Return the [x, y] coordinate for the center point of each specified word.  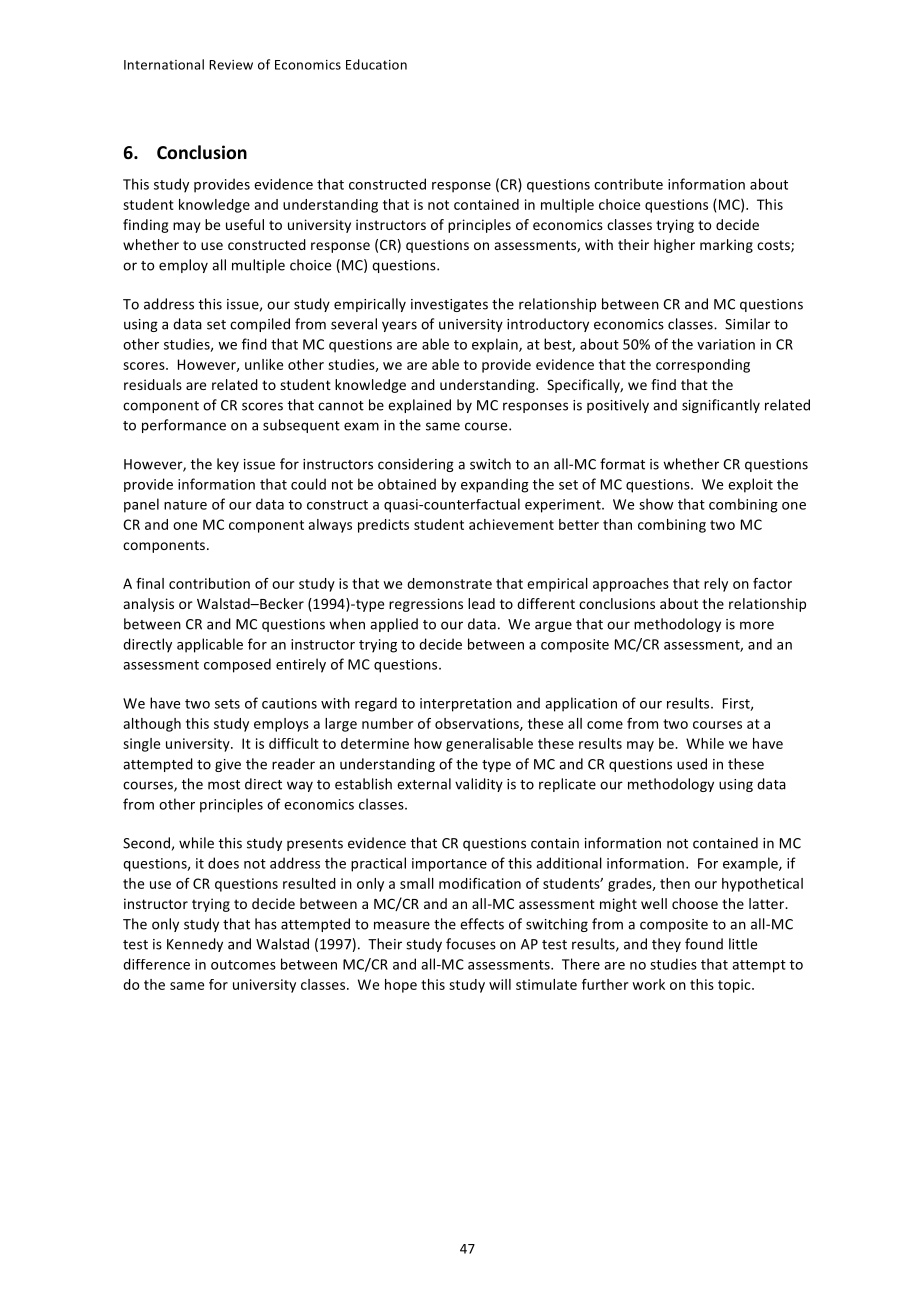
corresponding [703, 366]
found [704, 944]
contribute [628, 184]
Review [231, 65]
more [757, 625]
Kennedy [195, 945]
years [399, 326]
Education [376, 64]
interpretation [466, 705]
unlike [264, 364]
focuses [471, 944]
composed [237, 665]
